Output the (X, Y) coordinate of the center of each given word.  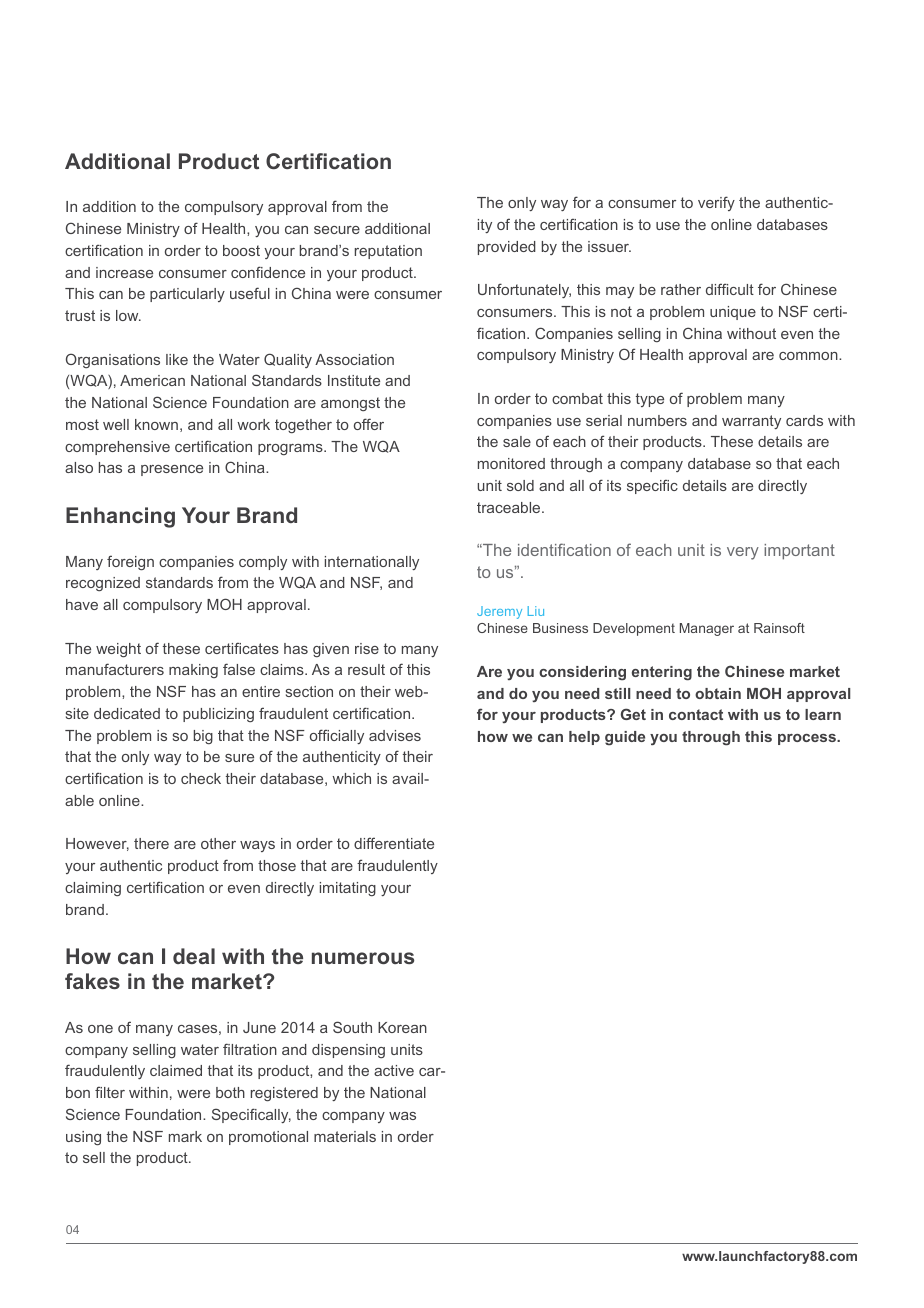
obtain (718, 693)
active (394, 1070)
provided (507, 248)
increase (124, 272)
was (402, 1116)
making (193, 671)
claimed (176, 1070)
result (366, 669)
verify (716, 203)
